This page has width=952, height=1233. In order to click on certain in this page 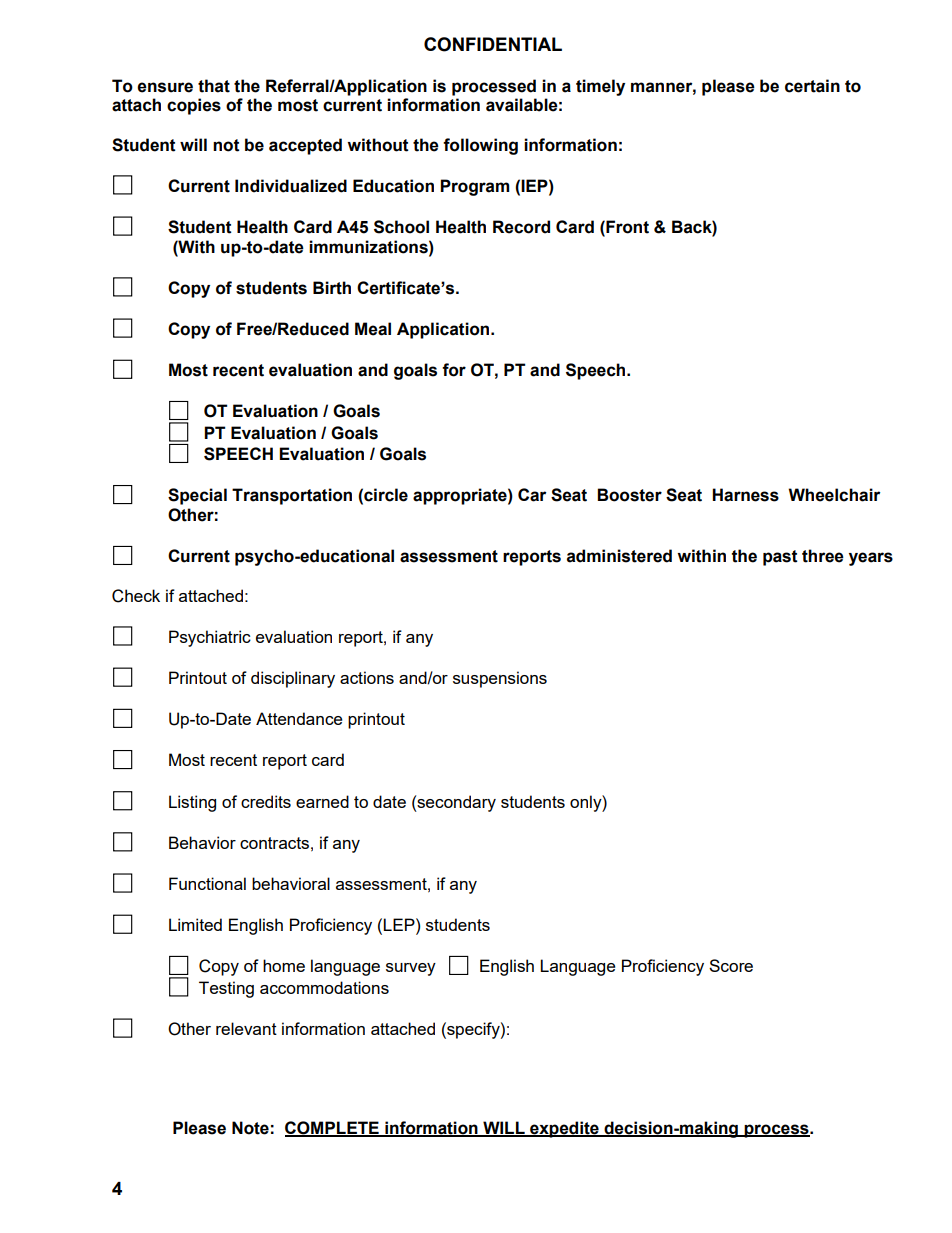, I will do `click(812, 86)`.
